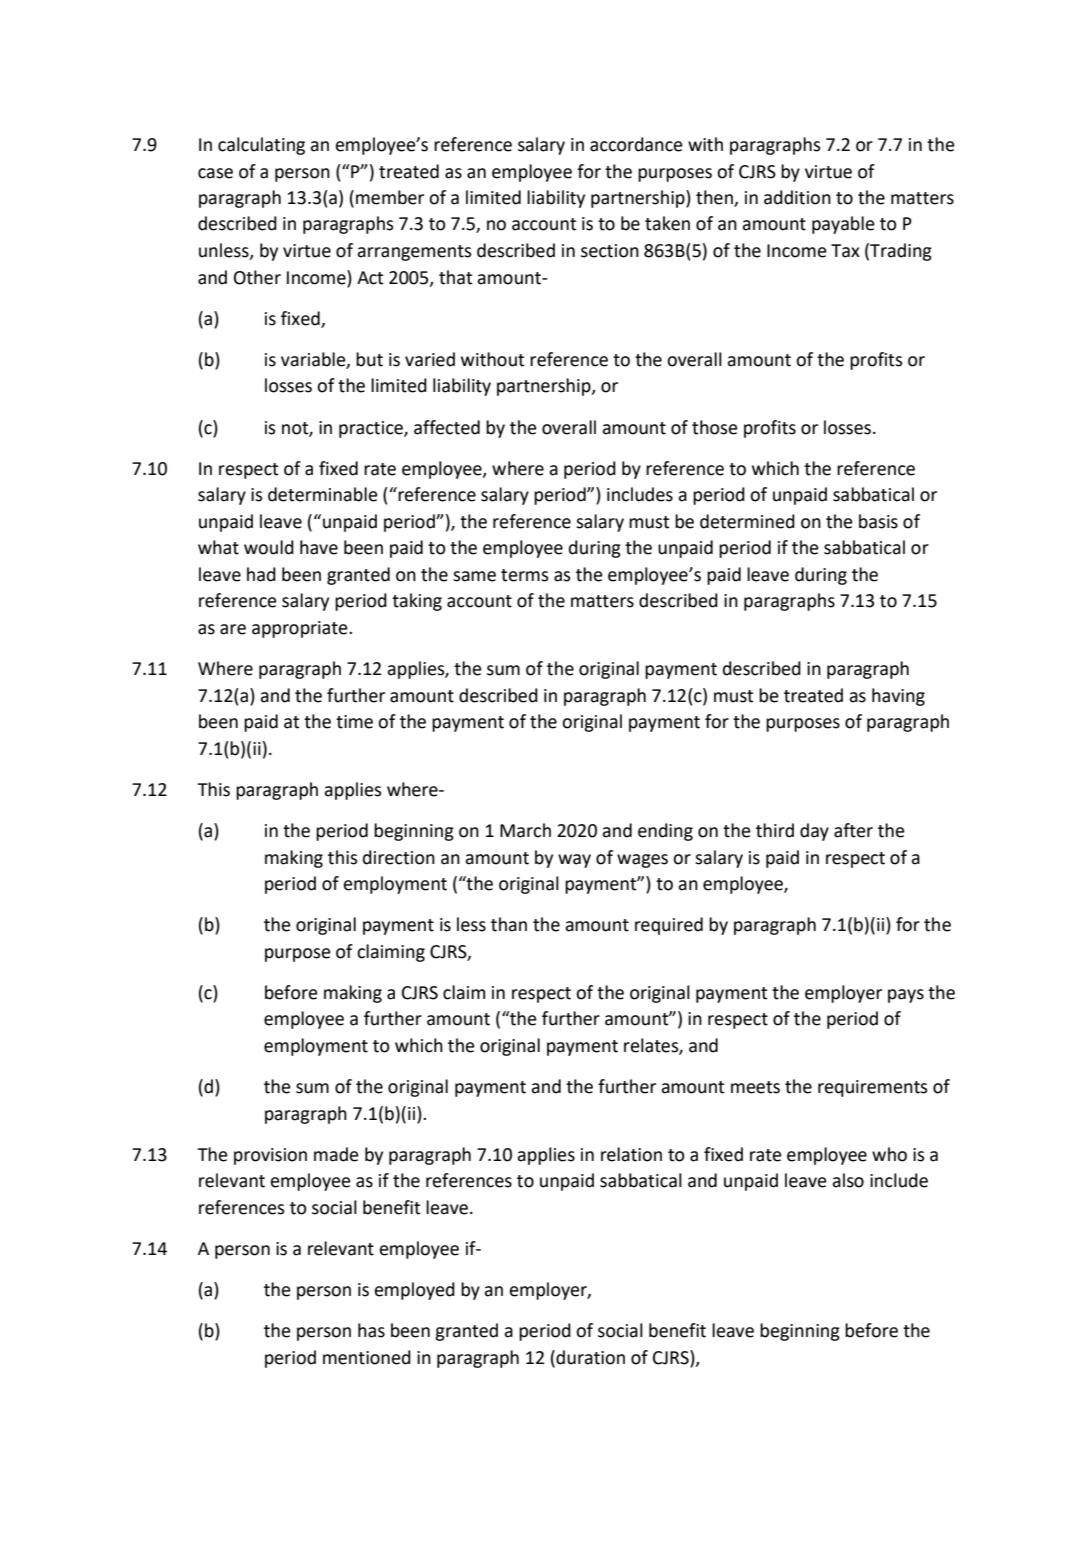 Image resolution: width=1090 pixels, height=1541 pixels. What do you see at coordinates (371, 1330) in the page?
I see `has` at bounding box center [371, 1330].
